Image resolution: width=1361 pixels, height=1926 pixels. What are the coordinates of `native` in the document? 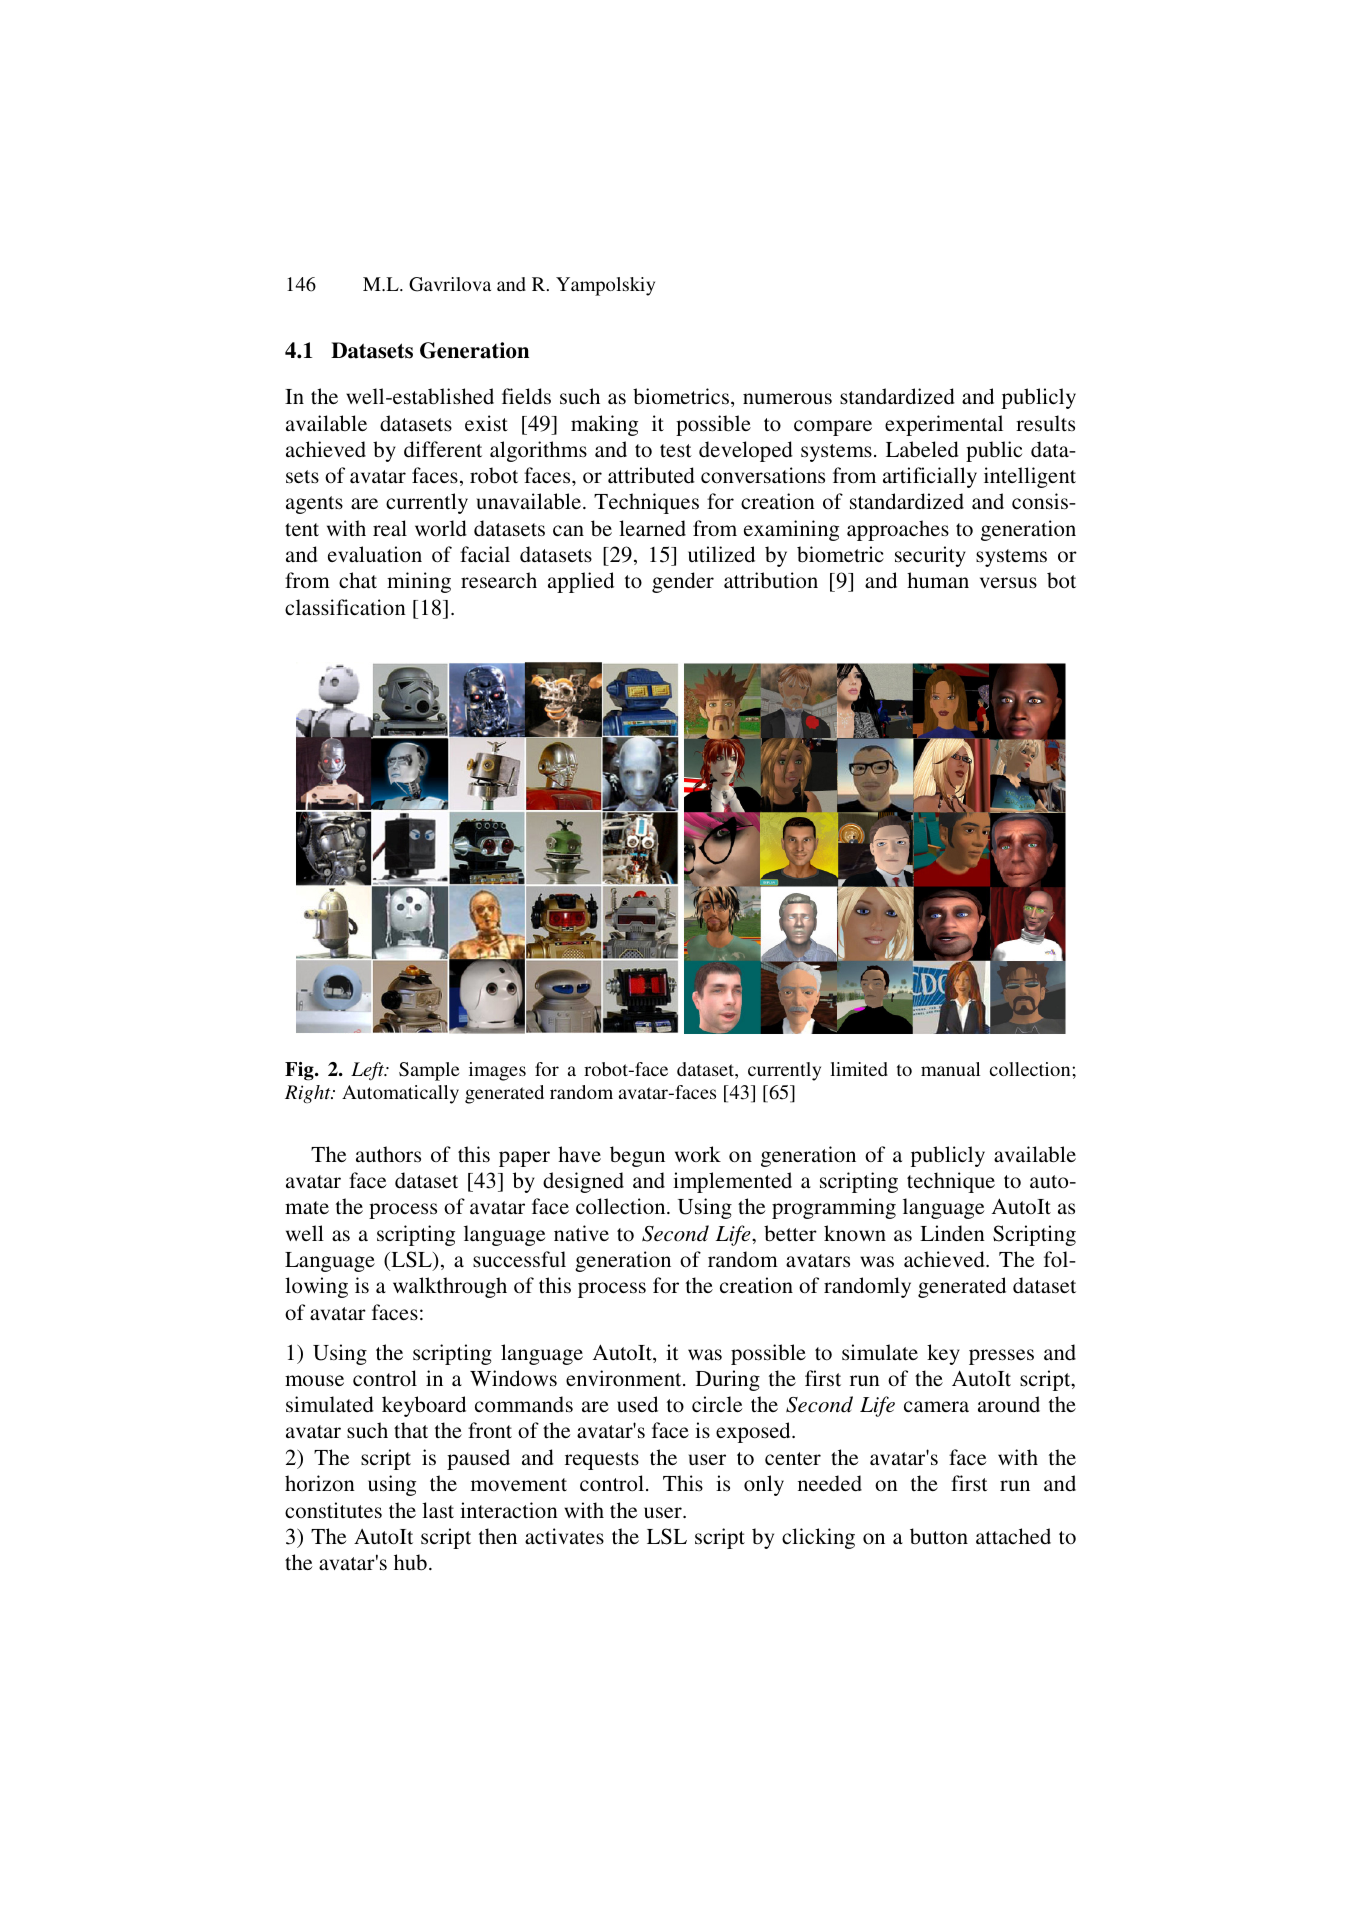 It's located at (581, 1233).
